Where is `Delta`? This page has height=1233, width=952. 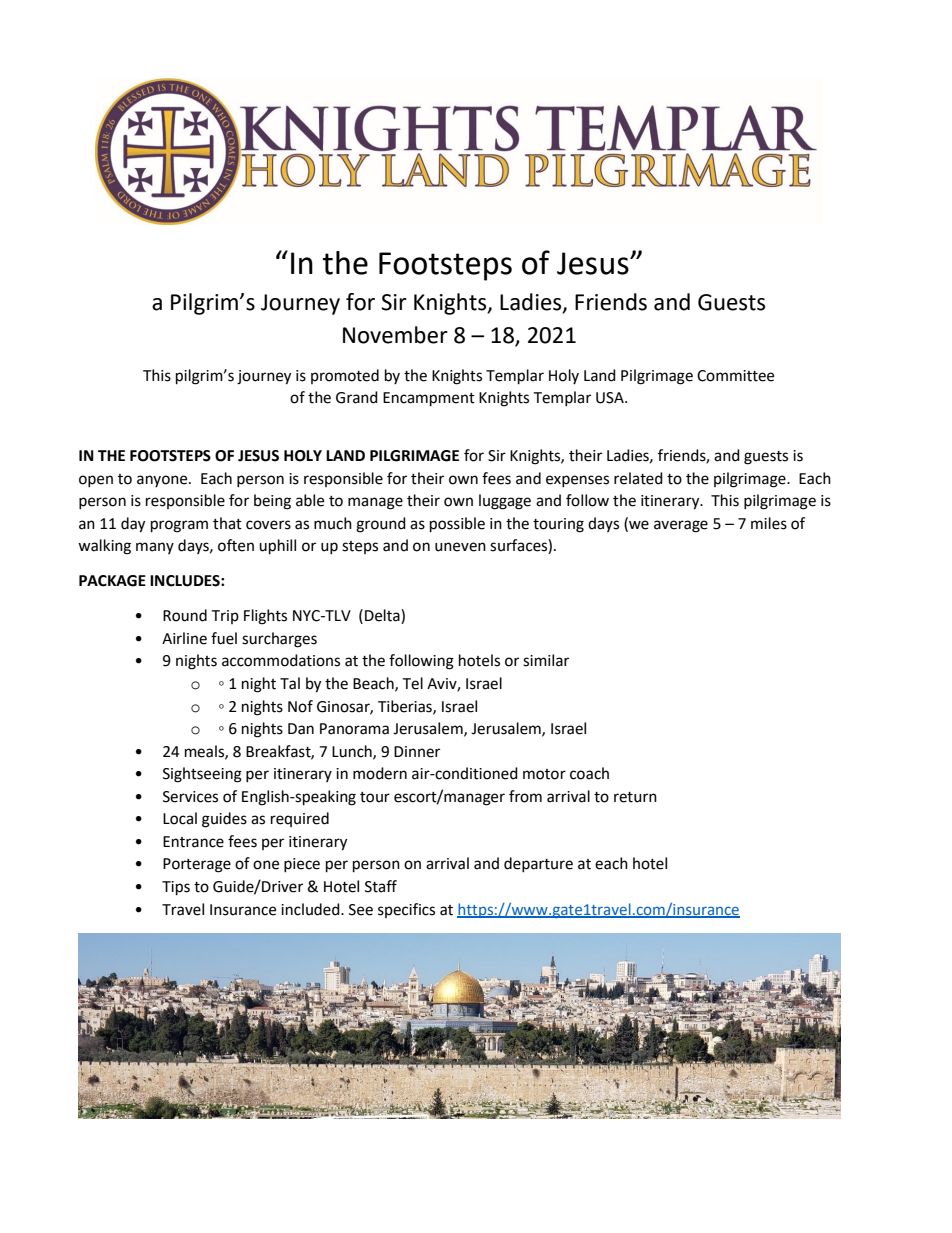 Delta is located at coordinates (383, 616).
